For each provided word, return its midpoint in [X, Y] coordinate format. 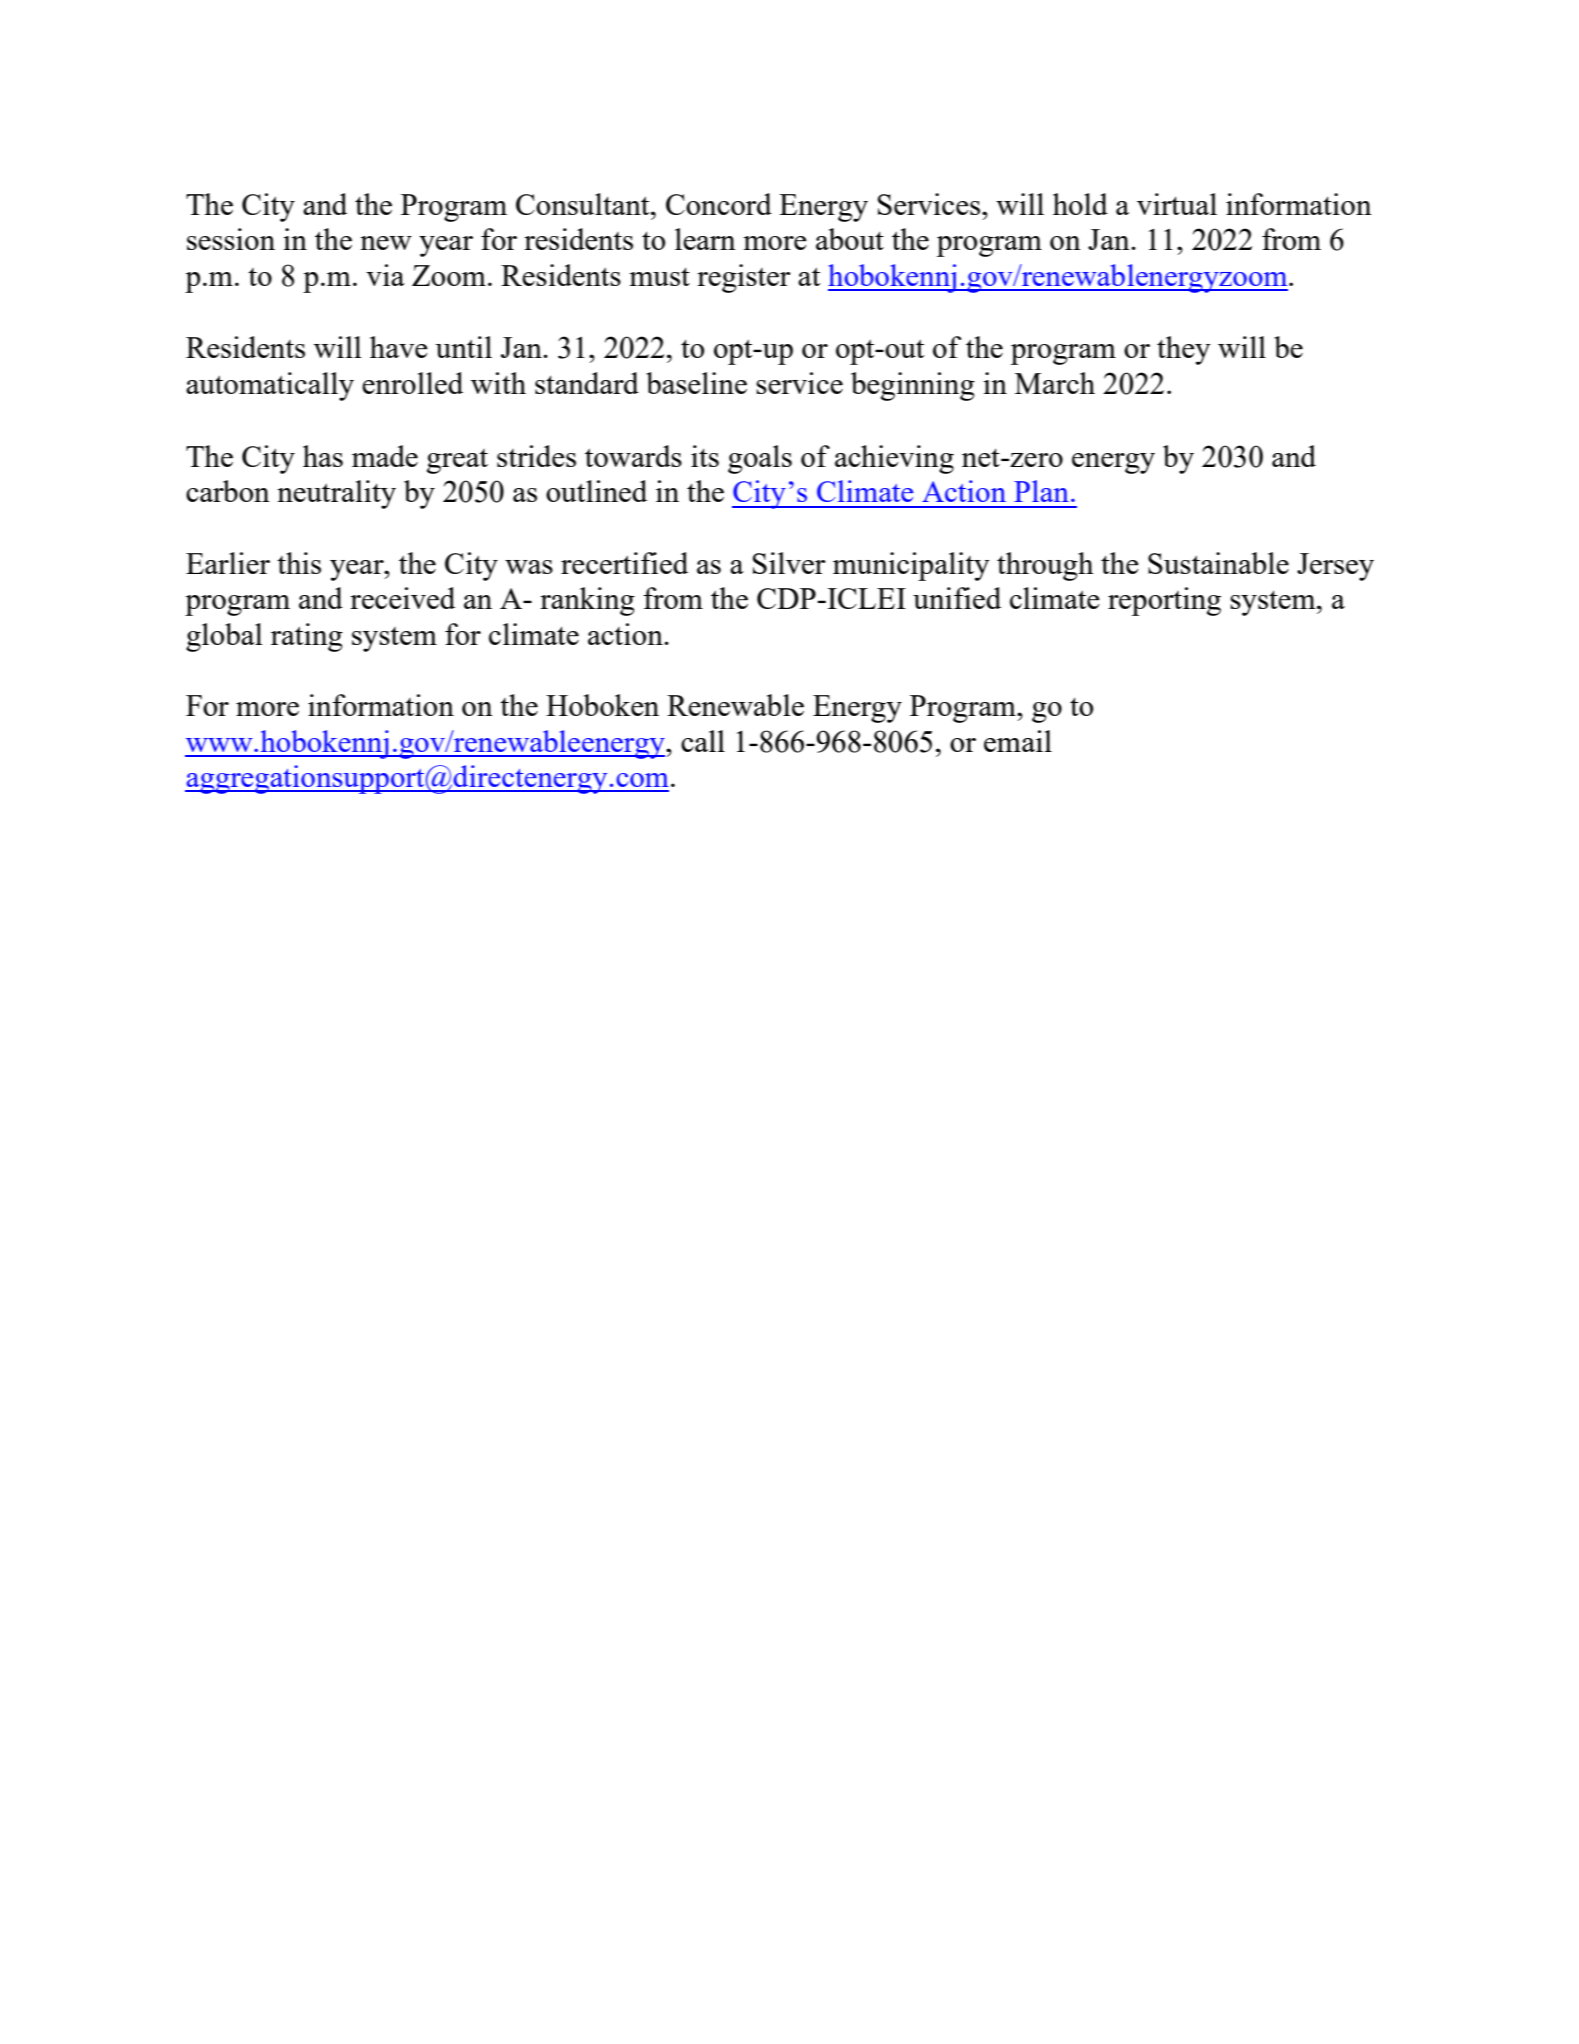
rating [307, 637]
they [1184, 350]
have [399, 347]
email [1018, 741]
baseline [696, 383]
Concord [719, 204]
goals [760, 459]
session [231, 239]
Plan [1041, 491]
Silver [789, 563]
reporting [1164, 601]
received [402, 598]
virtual [1177, 204]
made [385, 456]
